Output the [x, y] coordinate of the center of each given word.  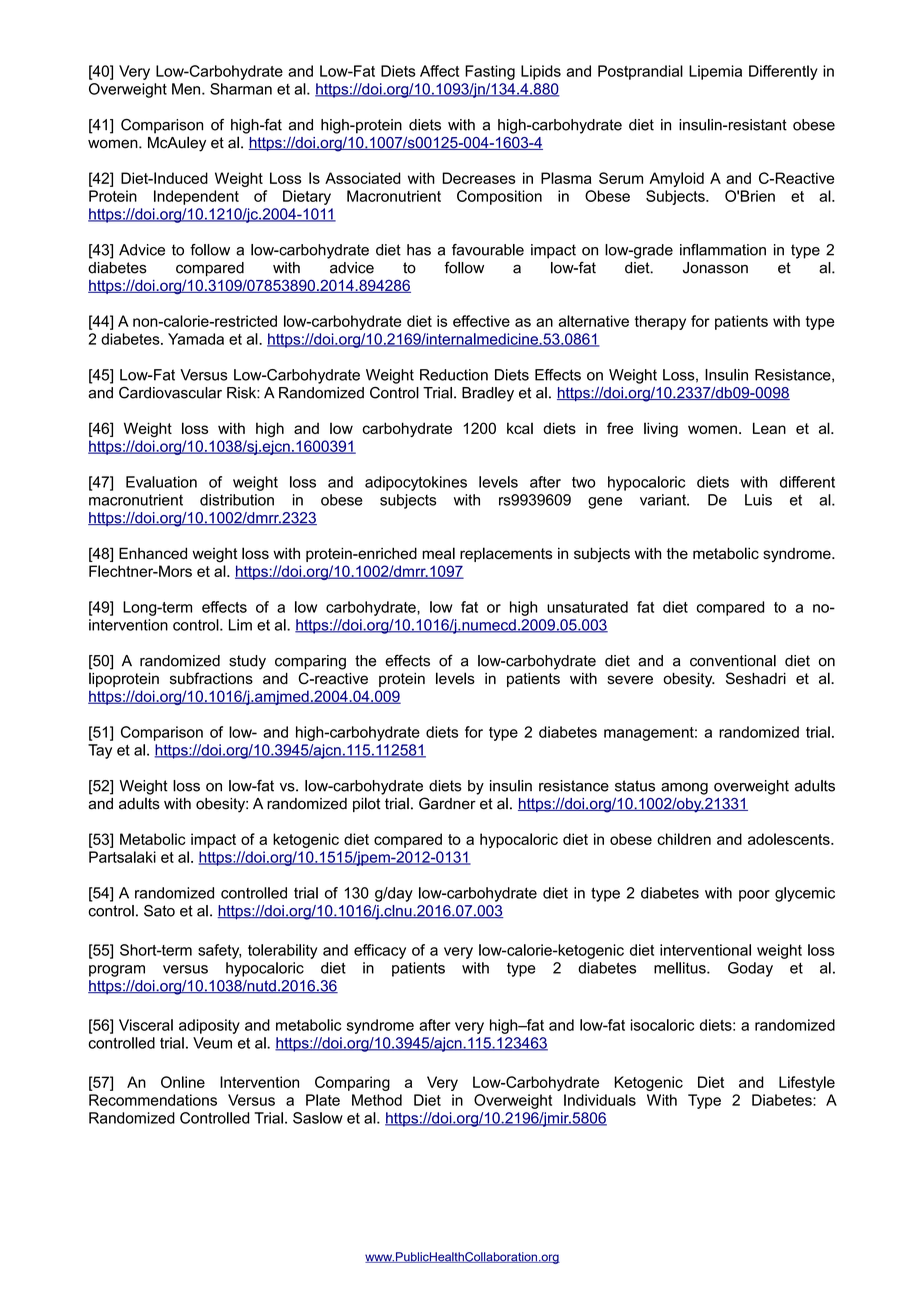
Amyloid [676, 179]
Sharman [241, 89]
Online [183, 1082]
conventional [733, 661]
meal [438, 553]
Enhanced [153, 553]
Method [377, 1100]
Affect [439, 71]
